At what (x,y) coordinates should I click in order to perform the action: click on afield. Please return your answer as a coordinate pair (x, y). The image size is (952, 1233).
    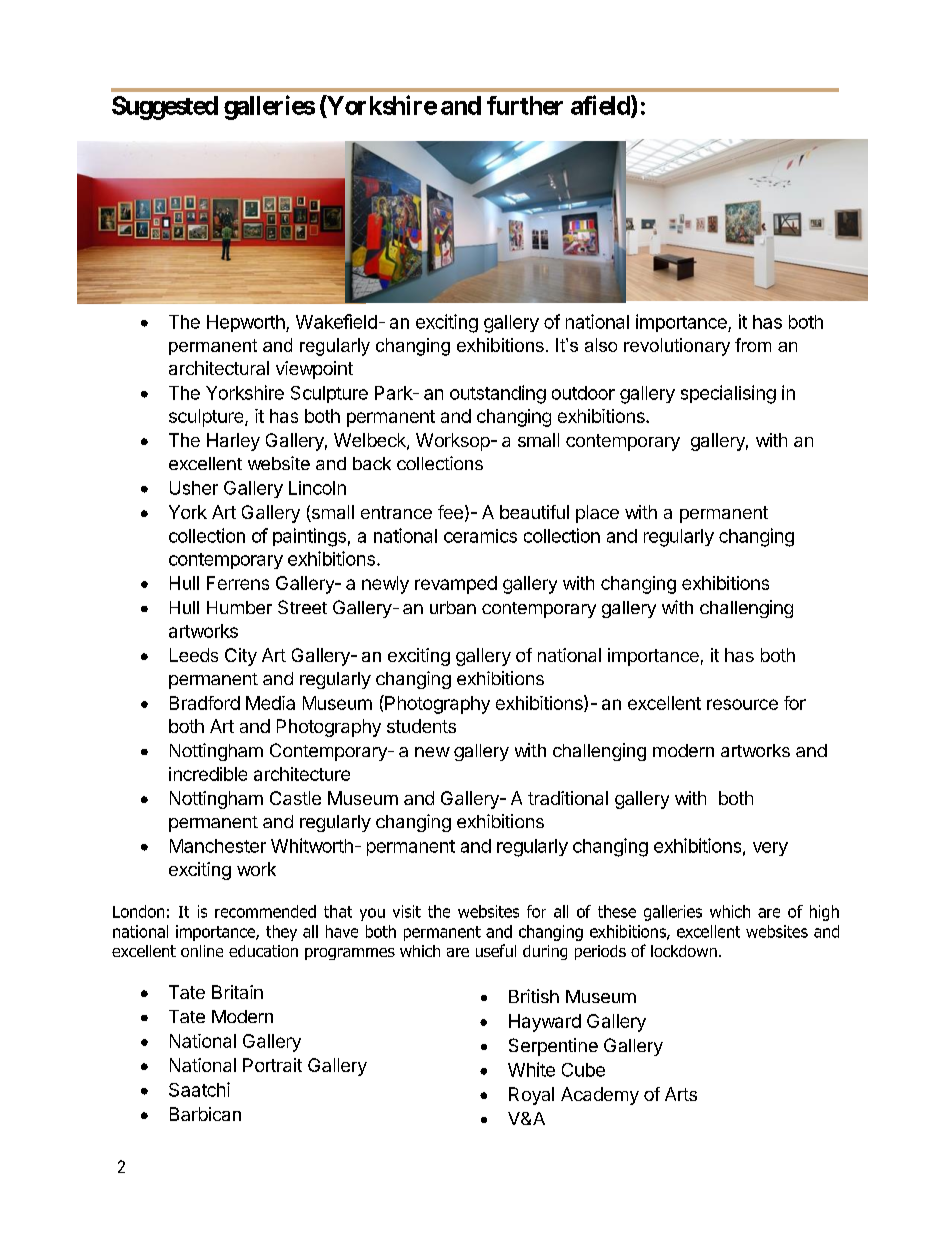
    Looking at the image, I should click on (601, 106).
